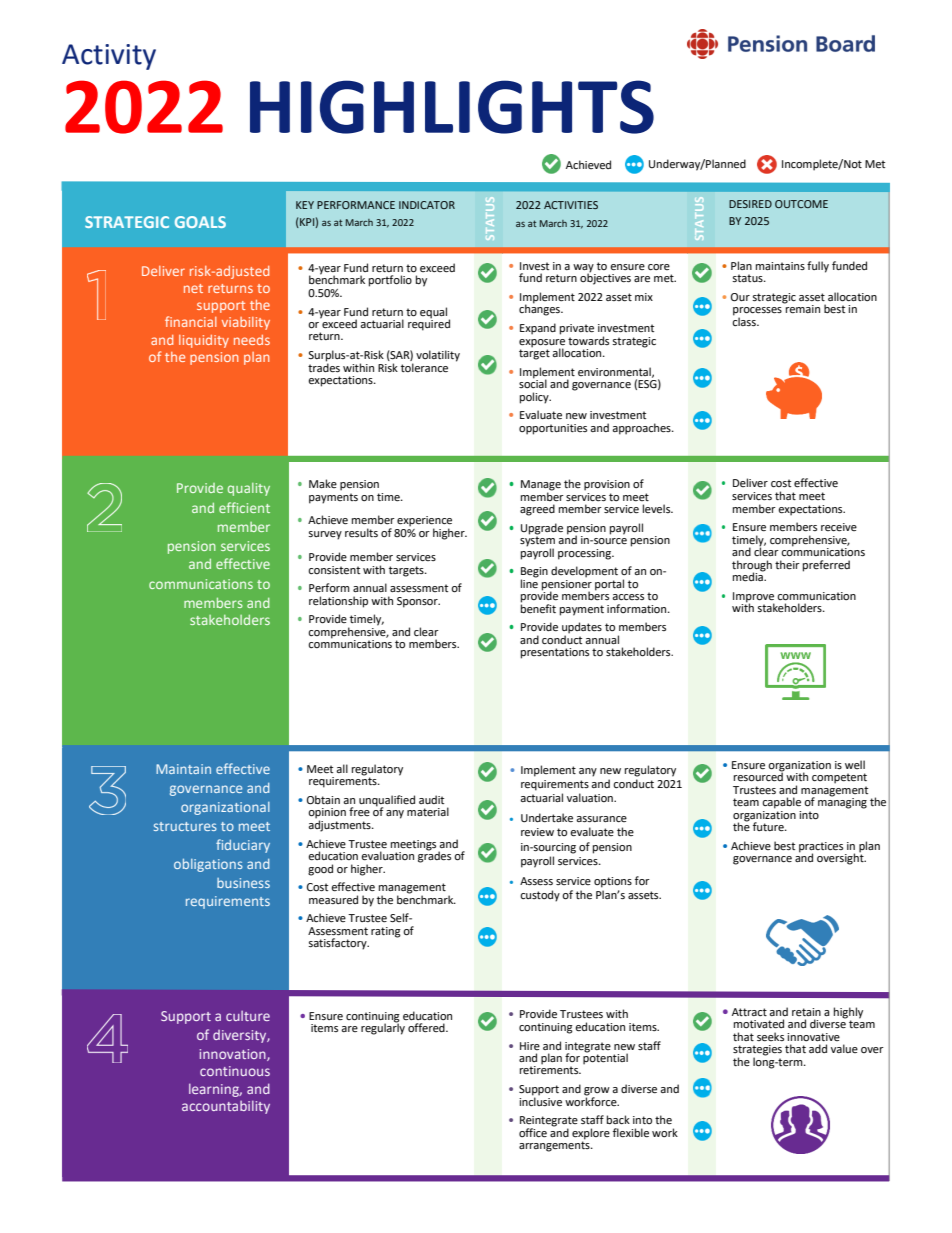 This image has height=1233, width=952. Describe the element at coordinates (753, 598) in the image. I see `Improve` at that location.
